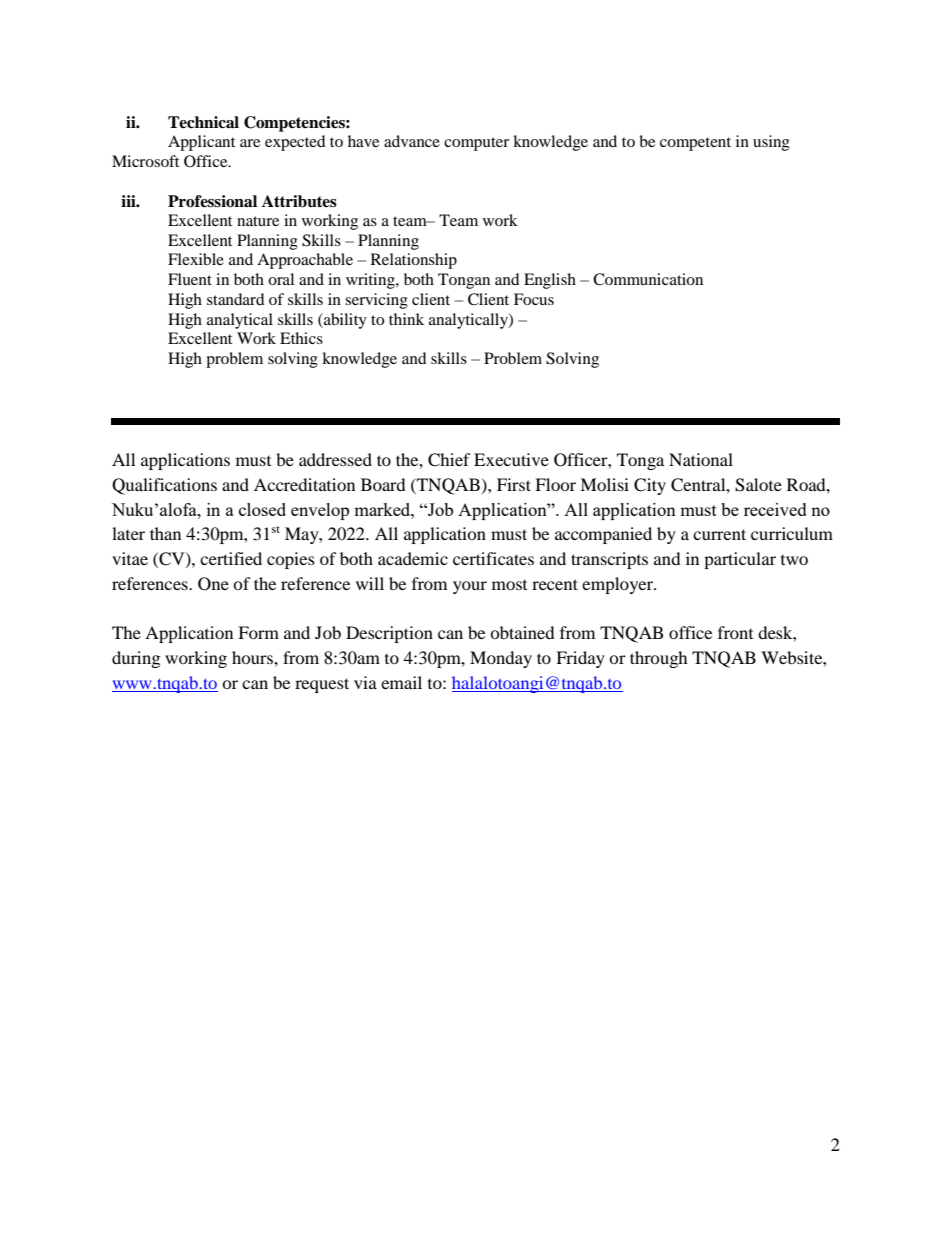  What do you see at coordinates (449, 460) in the screenshot?
I see `Chief` at bounding box center [449, 460].
